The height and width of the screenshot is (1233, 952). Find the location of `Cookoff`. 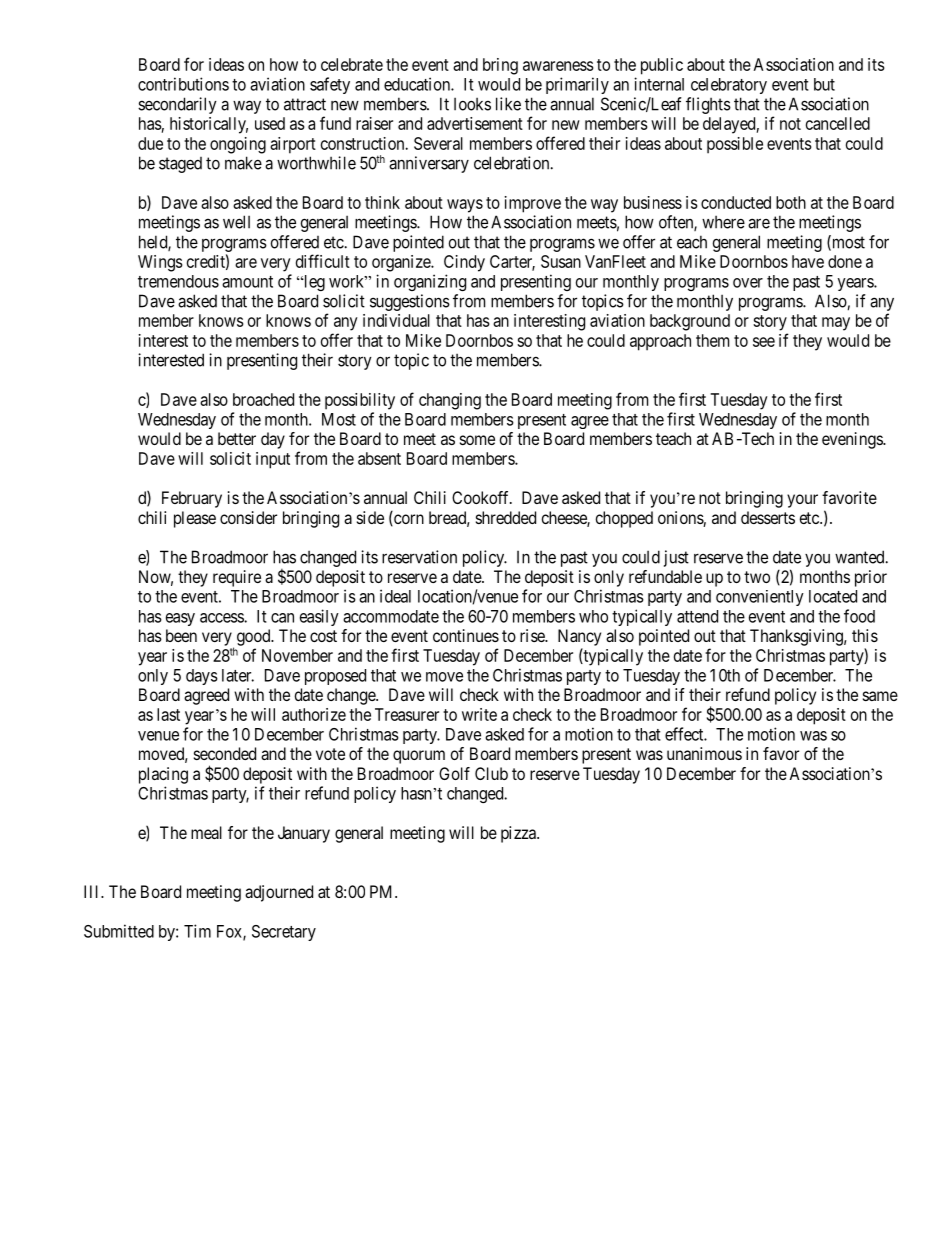

Cookoff is located at coordinates (482, 497).
